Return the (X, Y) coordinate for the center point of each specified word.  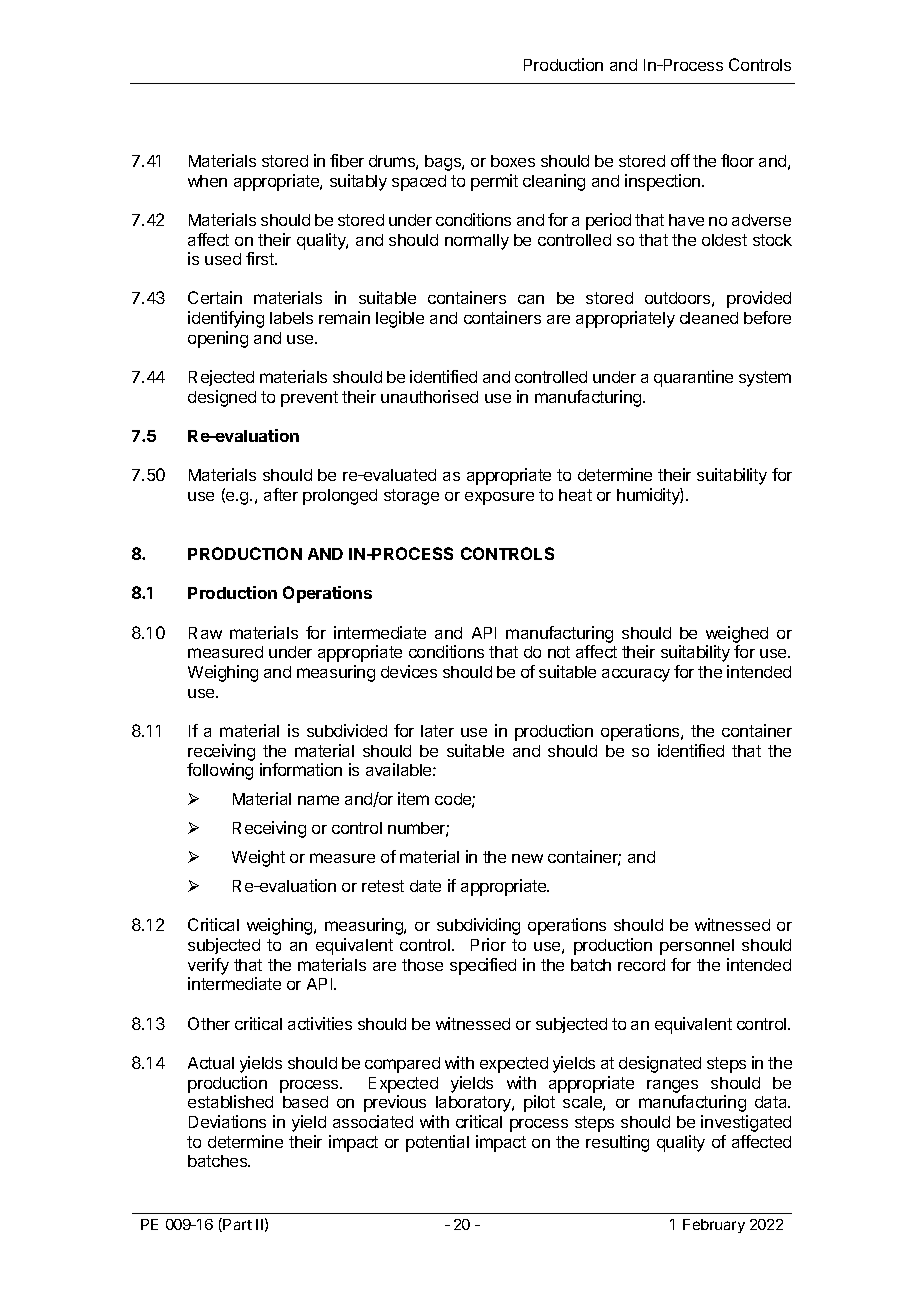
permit (494, 182)
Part (237, 1224)
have (686, 220)
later (437, 731)
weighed (737, 634)
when (207, 181)
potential (437, 1143)
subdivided (347, 730)
